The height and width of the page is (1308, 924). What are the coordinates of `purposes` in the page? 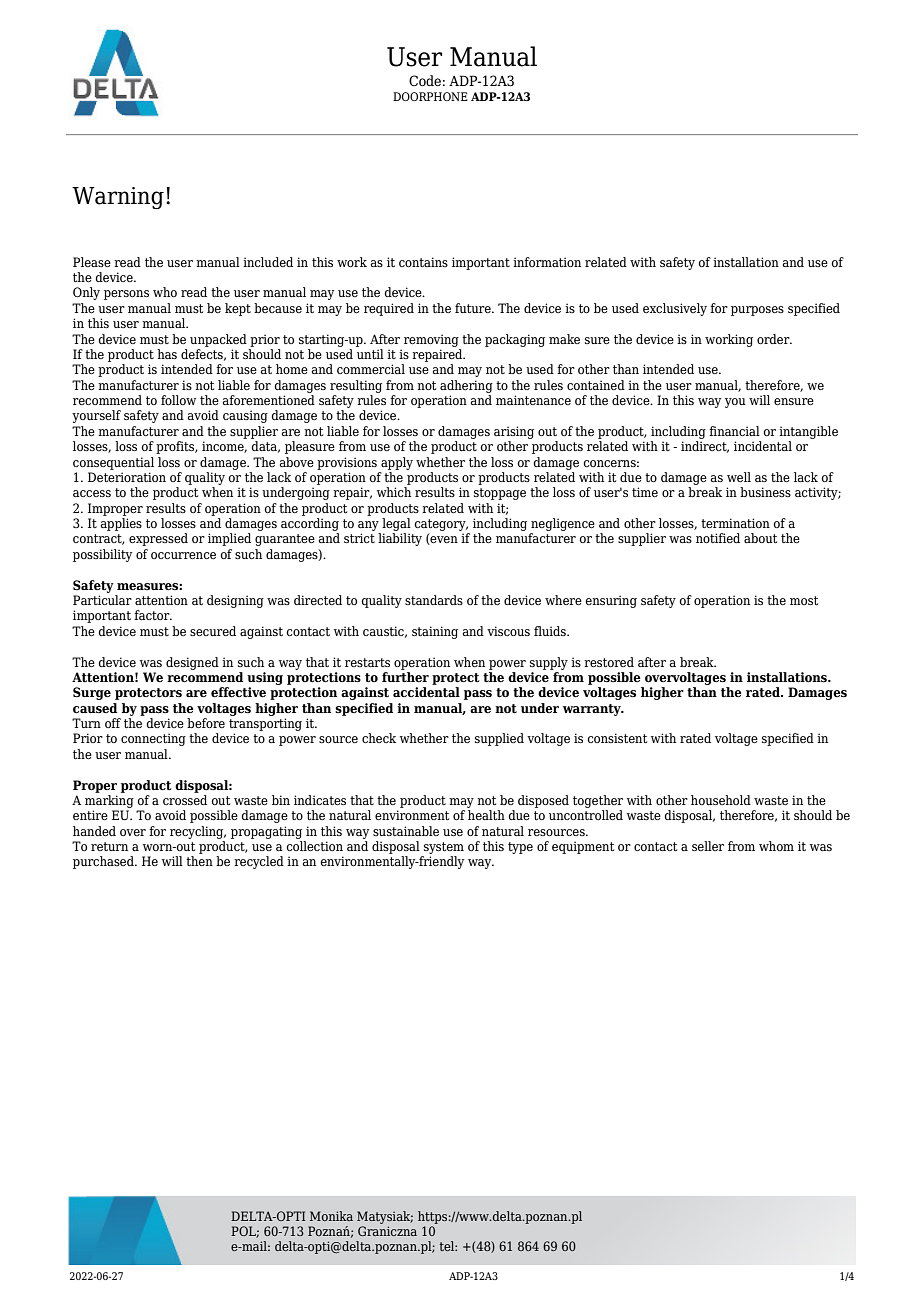 It's located at (757, 311).
